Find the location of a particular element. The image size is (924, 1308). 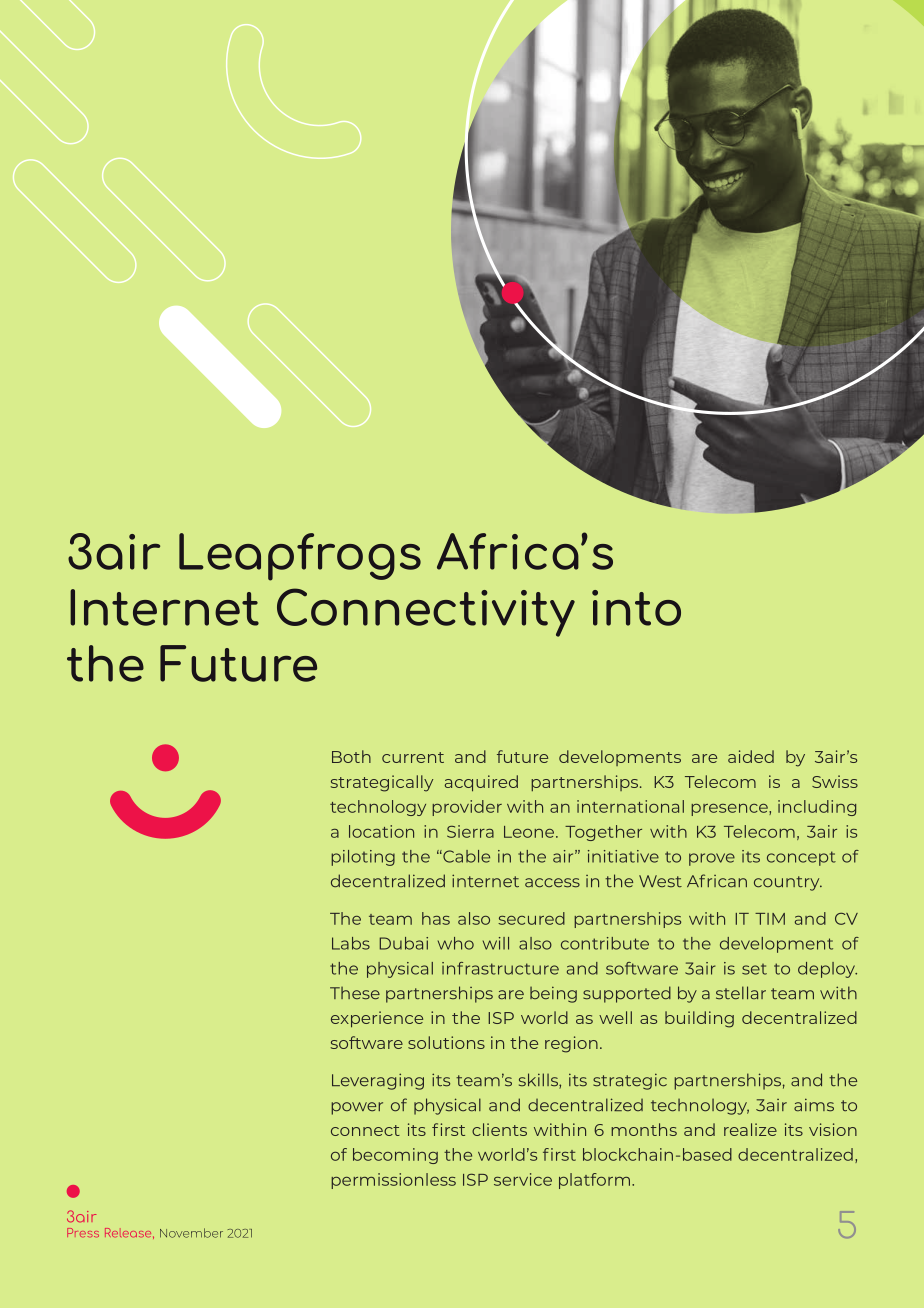

Leapfrogs is located at coordinates (300, 557).
